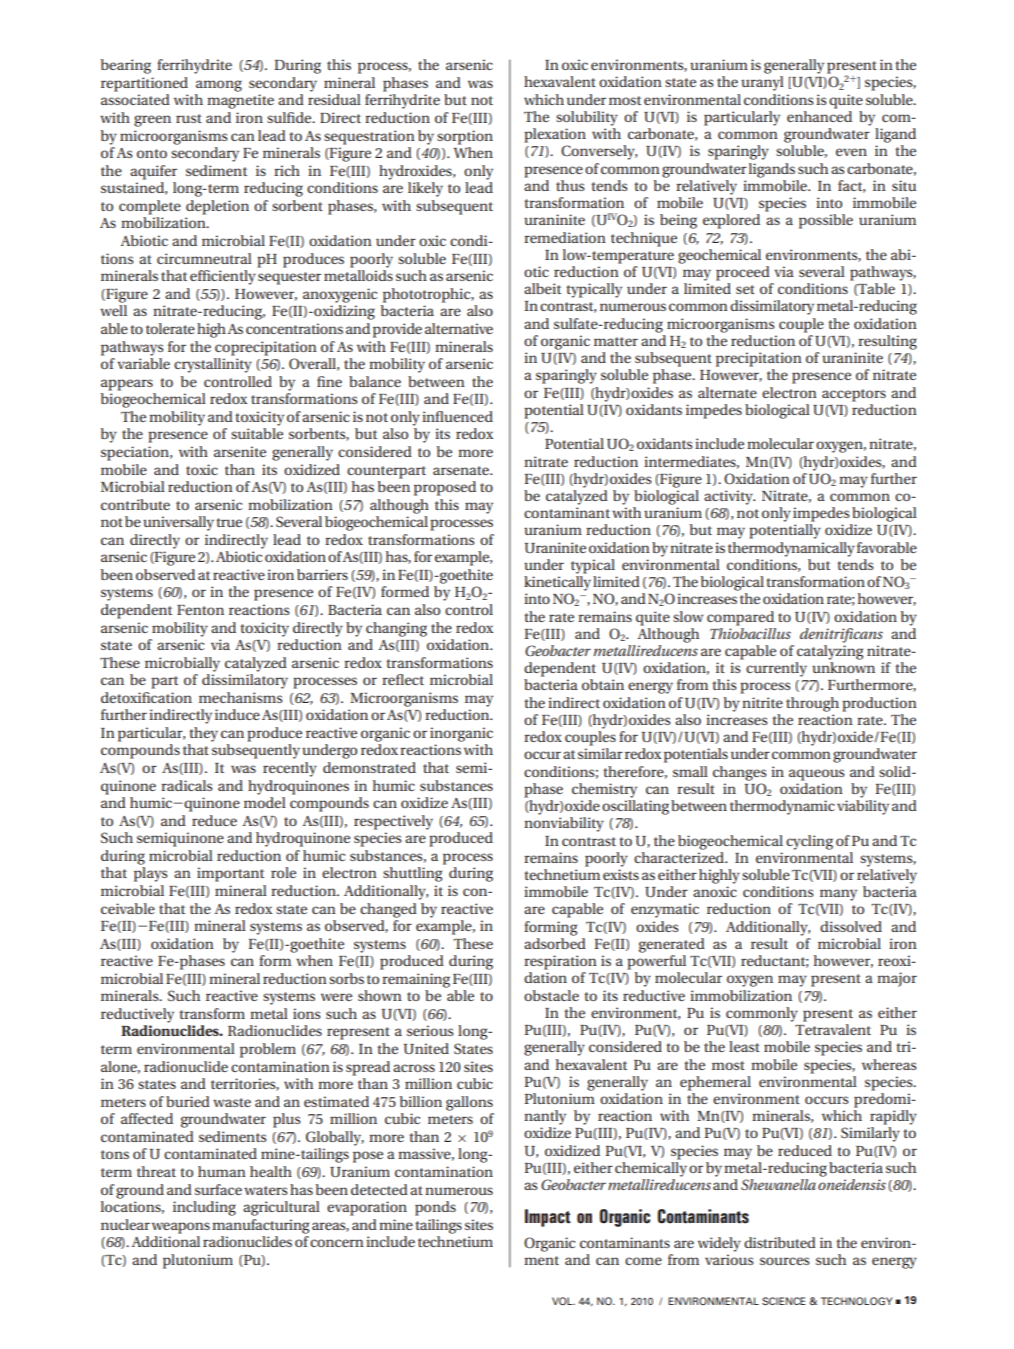 This page has height=1349, width=1014. I want to click on weapons, so click(181, 1228).
